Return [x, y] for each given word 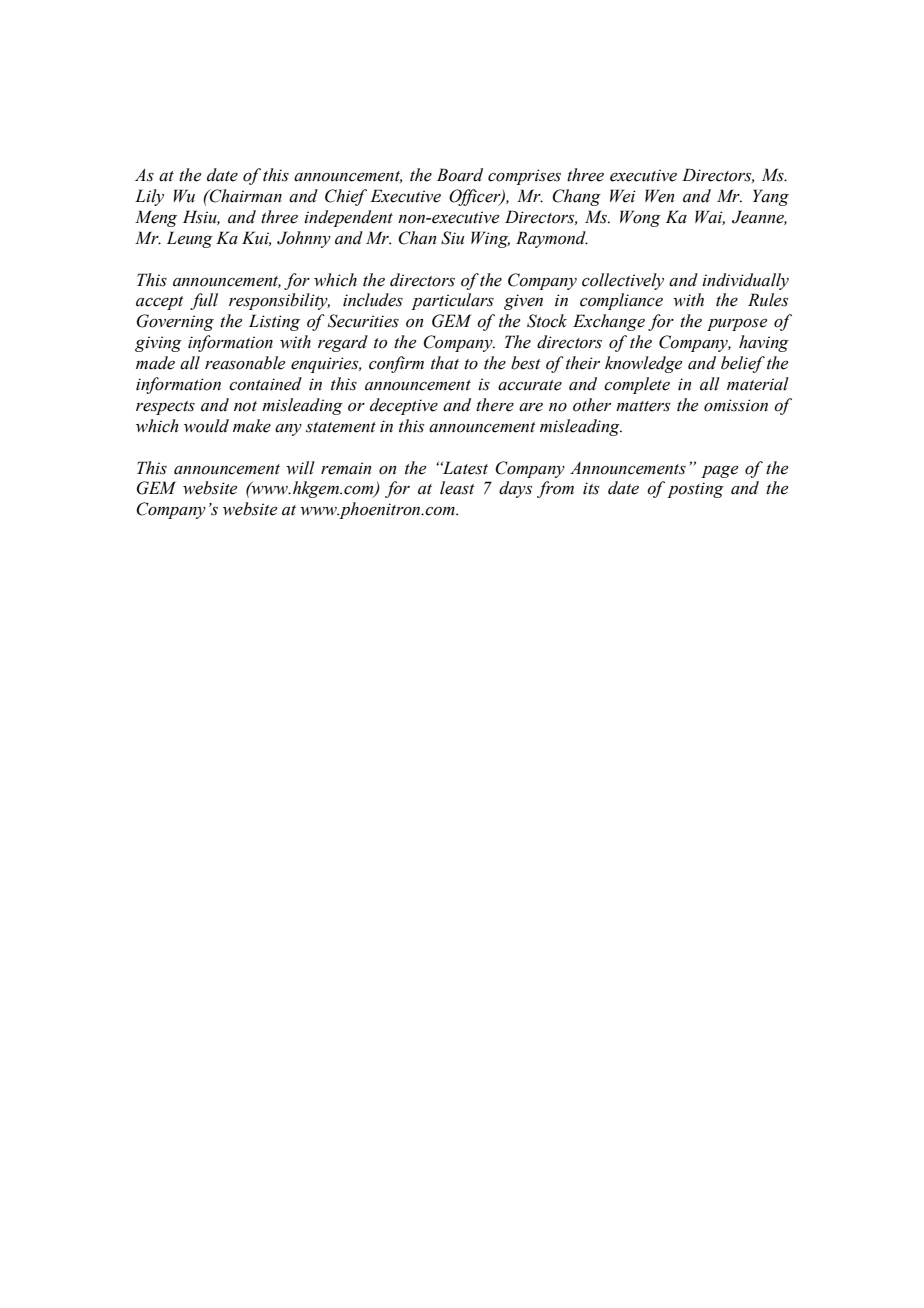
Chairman [245, 196]
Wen [659, 196]
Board [460, 175]
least [457, 488]
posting [695, 490]
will [300, 468]
